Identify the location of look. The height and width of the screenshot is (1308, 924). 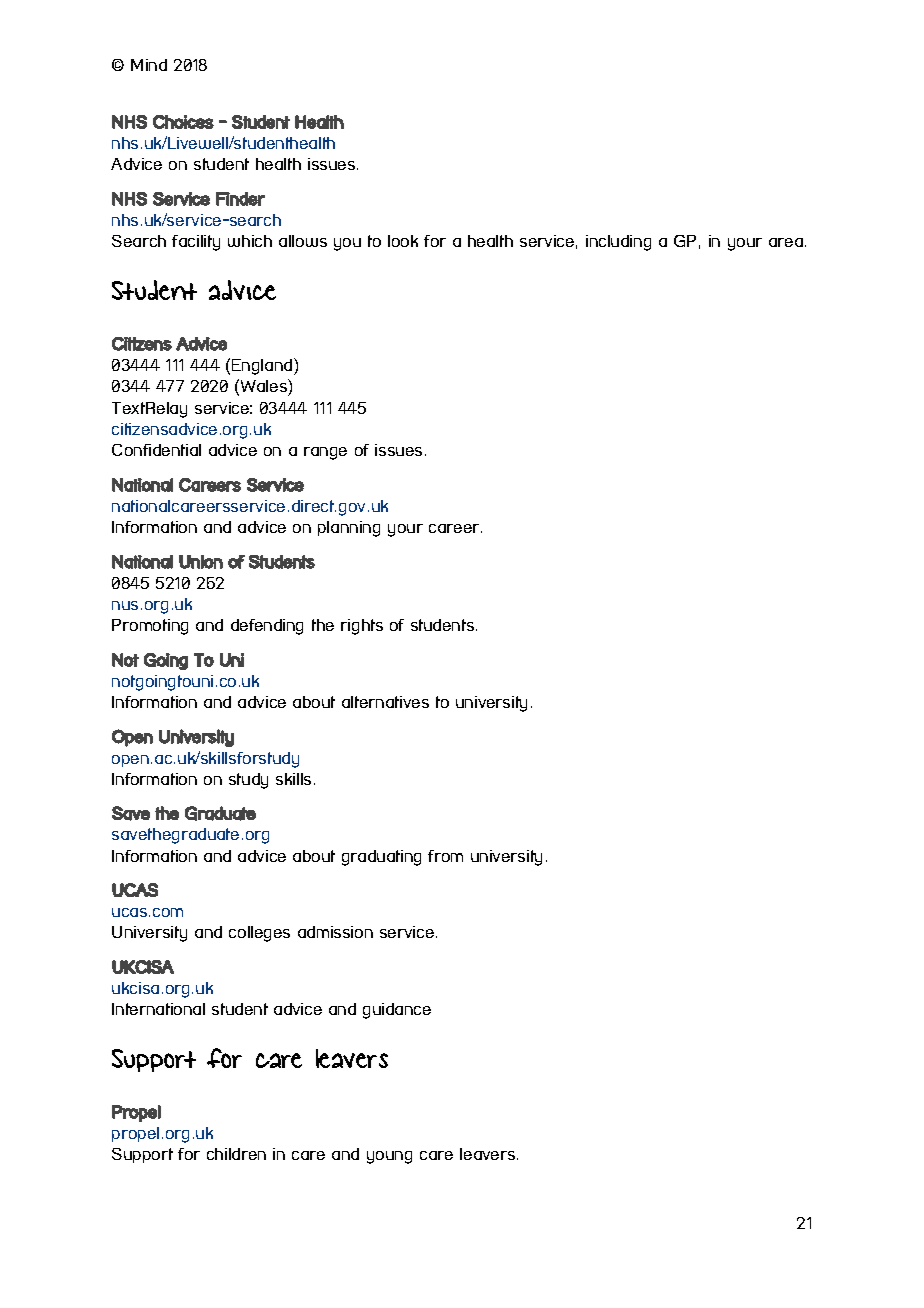
(403, 241).
